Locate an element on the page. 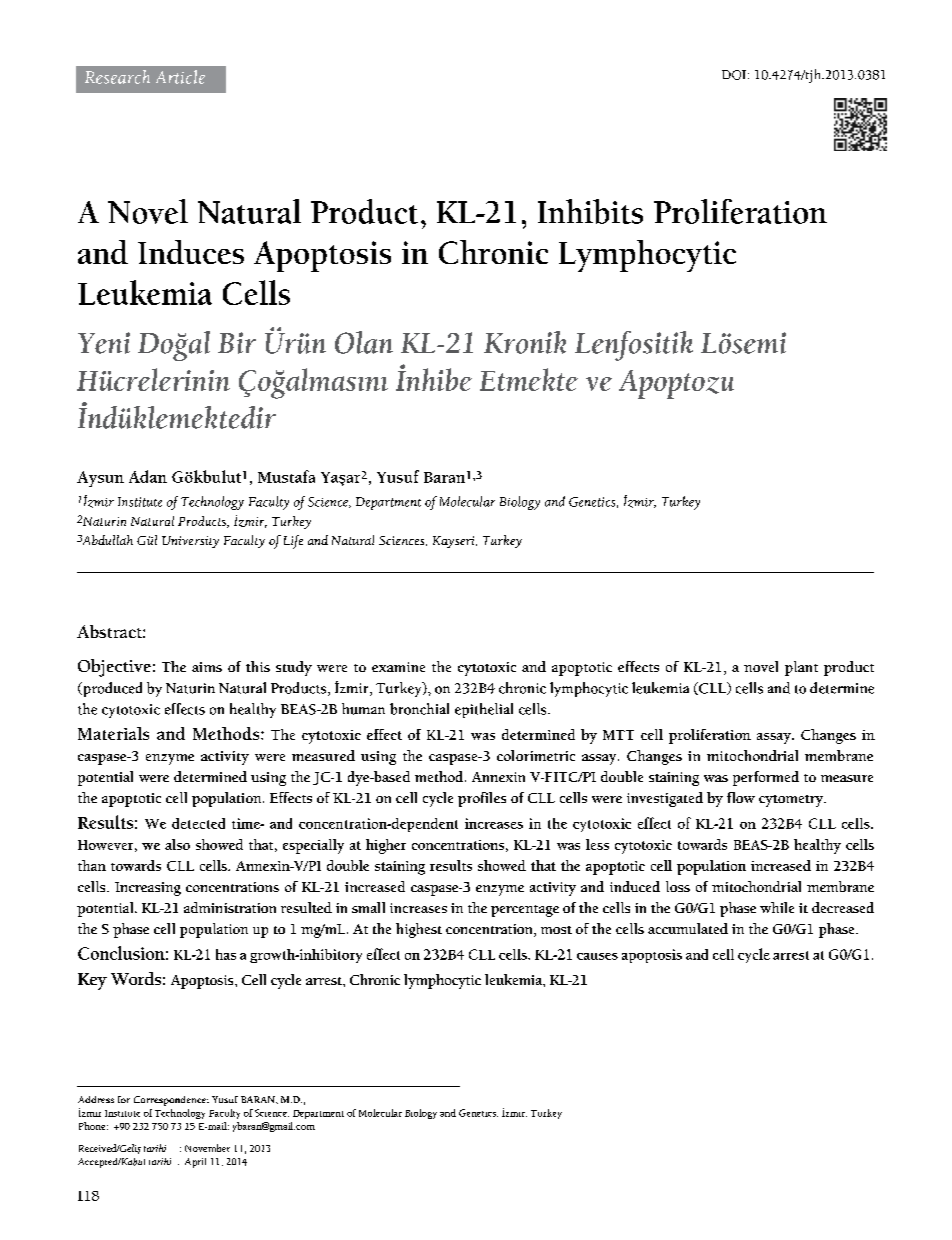 This image has width=952, height=1240. Increasing is located at coordinates (148, 889).
